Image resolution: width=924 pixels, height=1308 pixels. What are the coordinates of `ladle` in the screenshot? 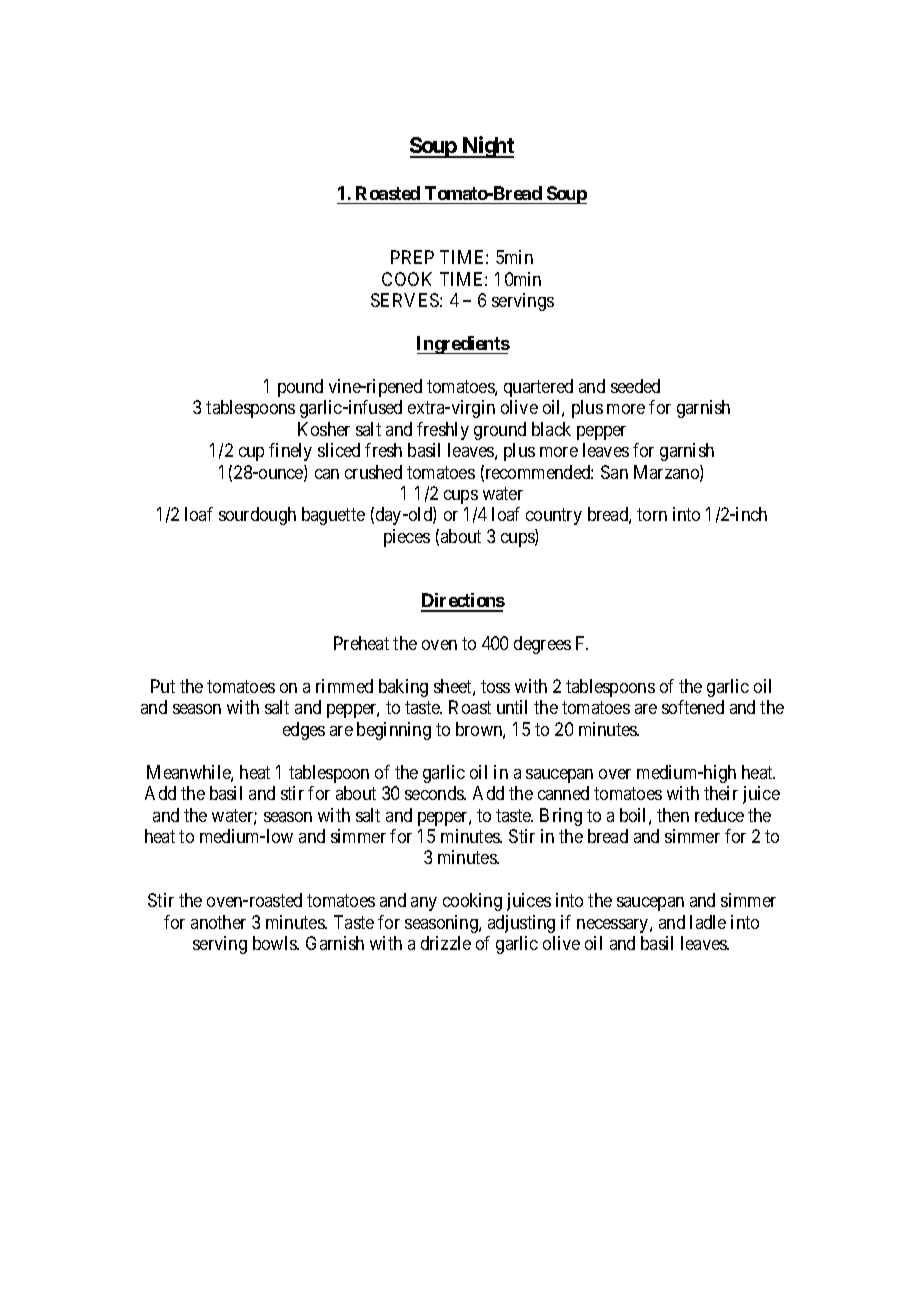 It's located at (708, 922).
